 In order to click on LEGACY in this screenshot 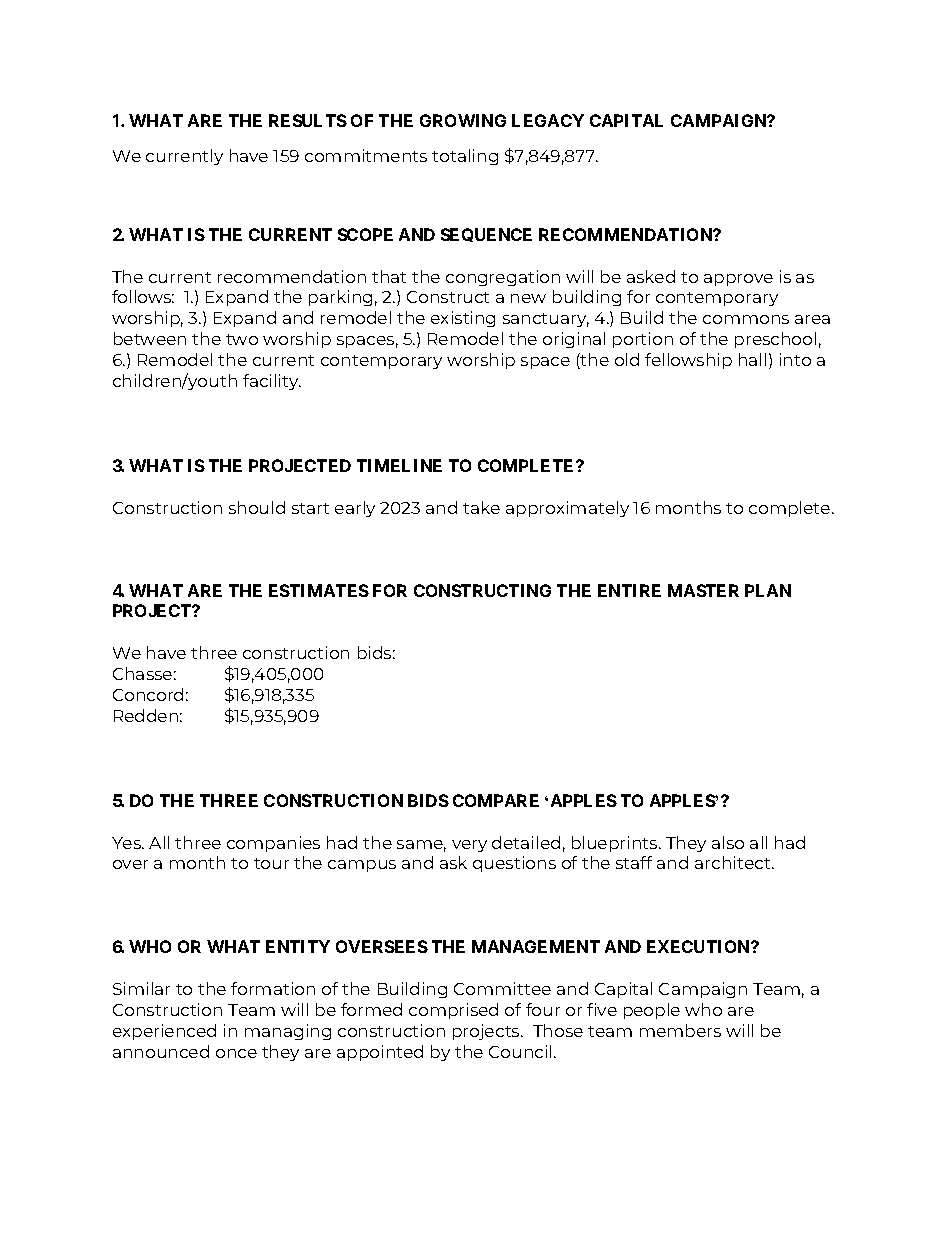, I will do `click(548, 120)`.
